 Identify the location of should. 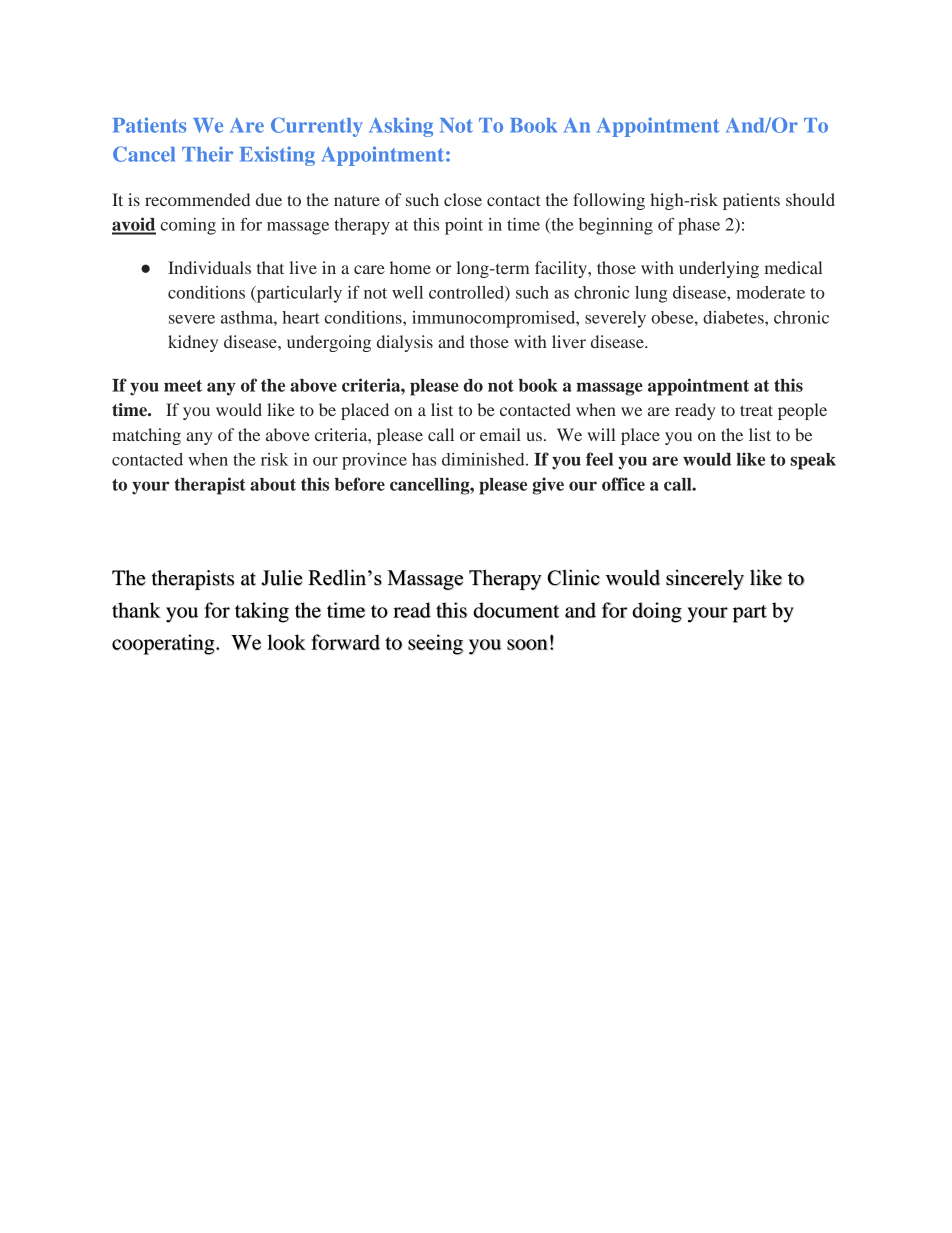
(810, 199).
